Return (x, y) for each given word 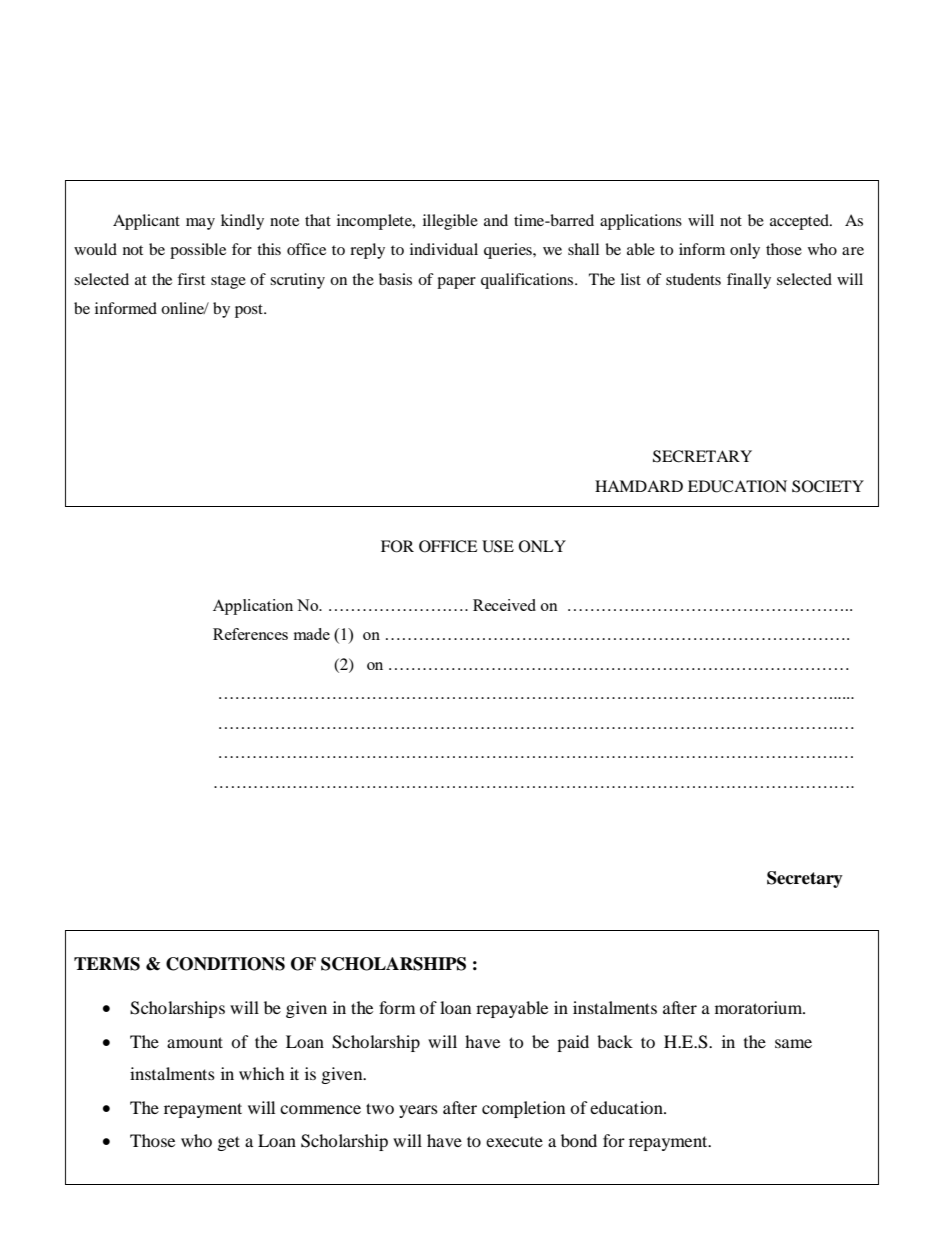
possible (198, 251)
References (250, 634)
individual (444, 249)
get (229, 1143)
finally (749, 281)
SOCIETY (828, 486)
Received (504, 605)
